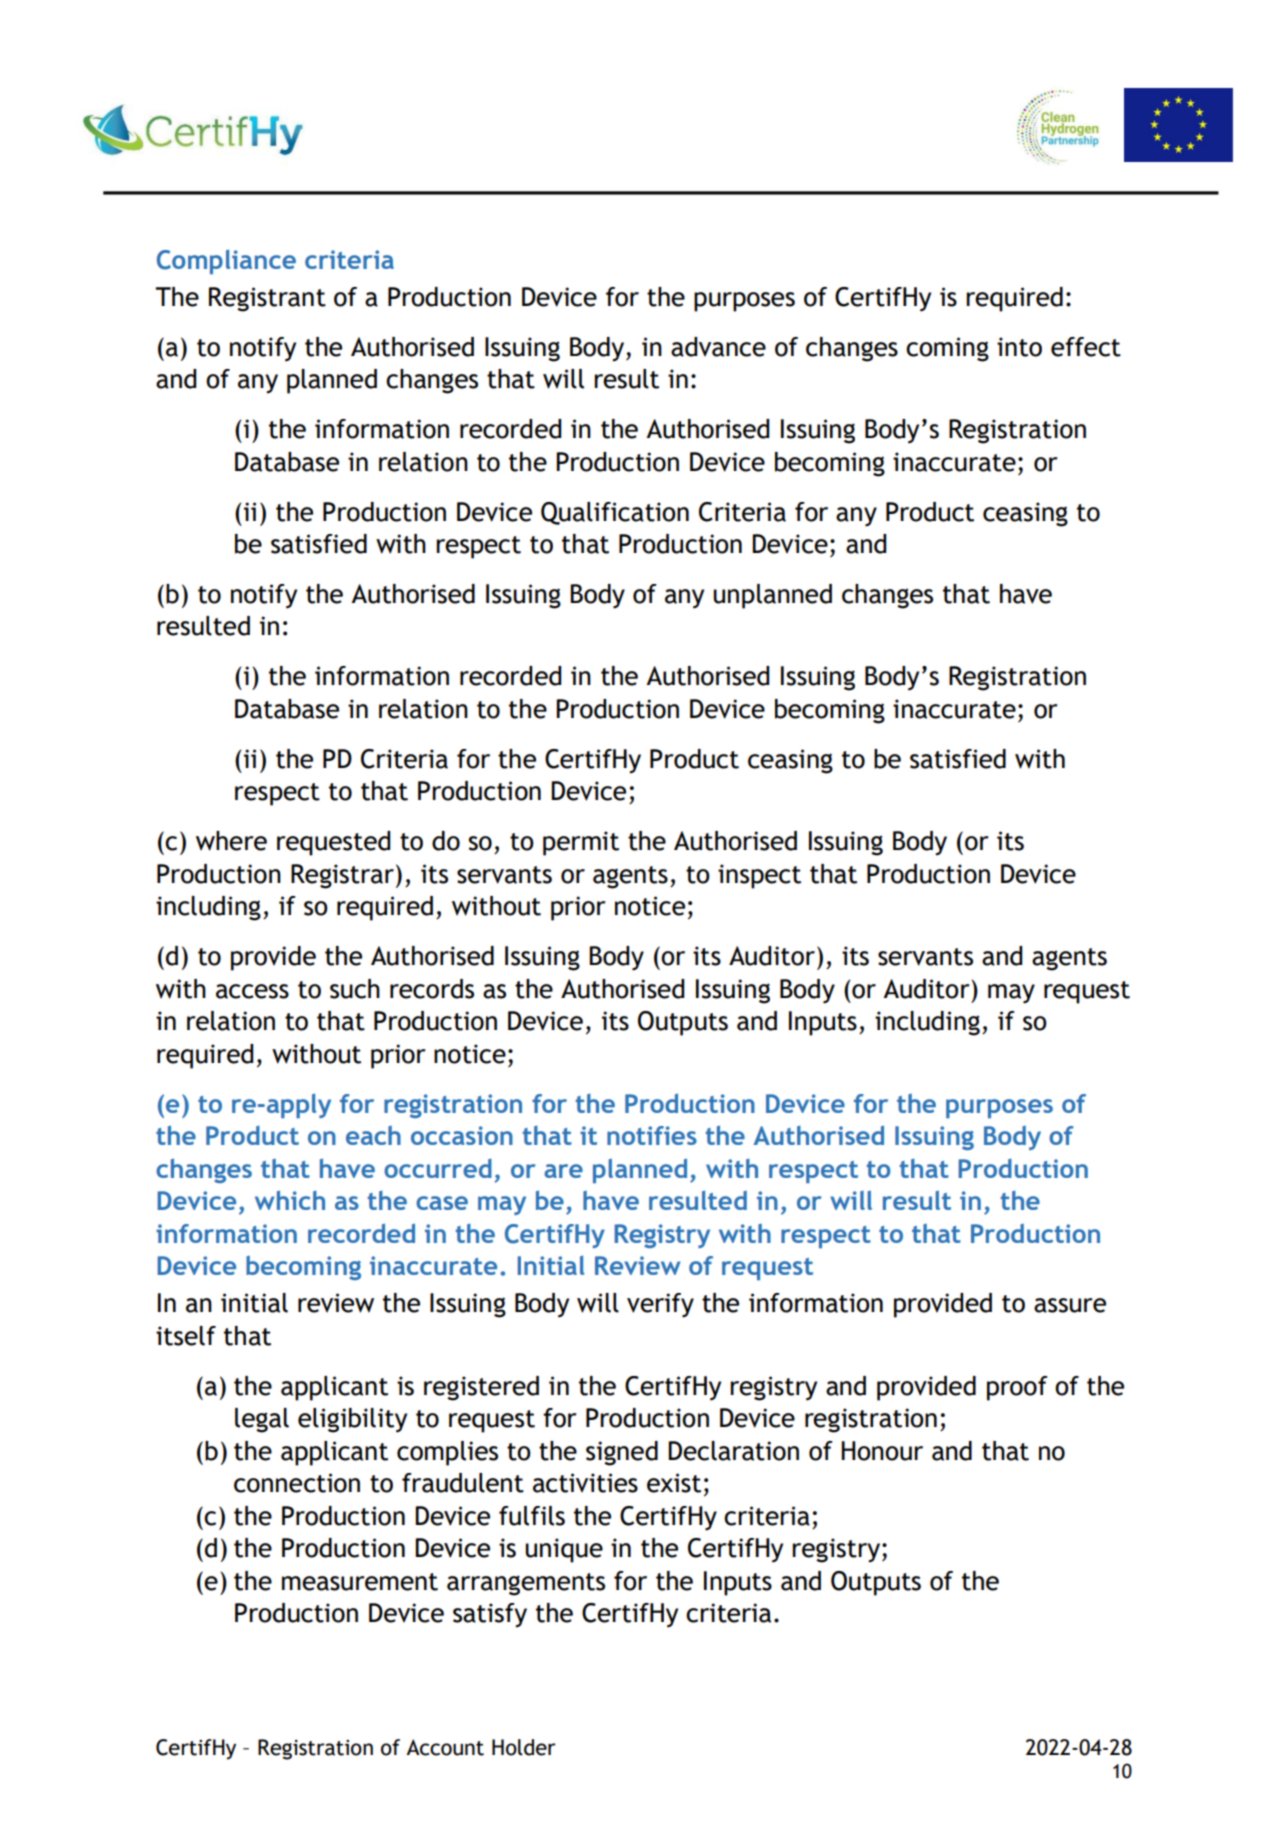 The width and height of the image is (1288, 1822). Describe the element at coordinates (267, 299) in the image. I see `Registrant` at that location.
